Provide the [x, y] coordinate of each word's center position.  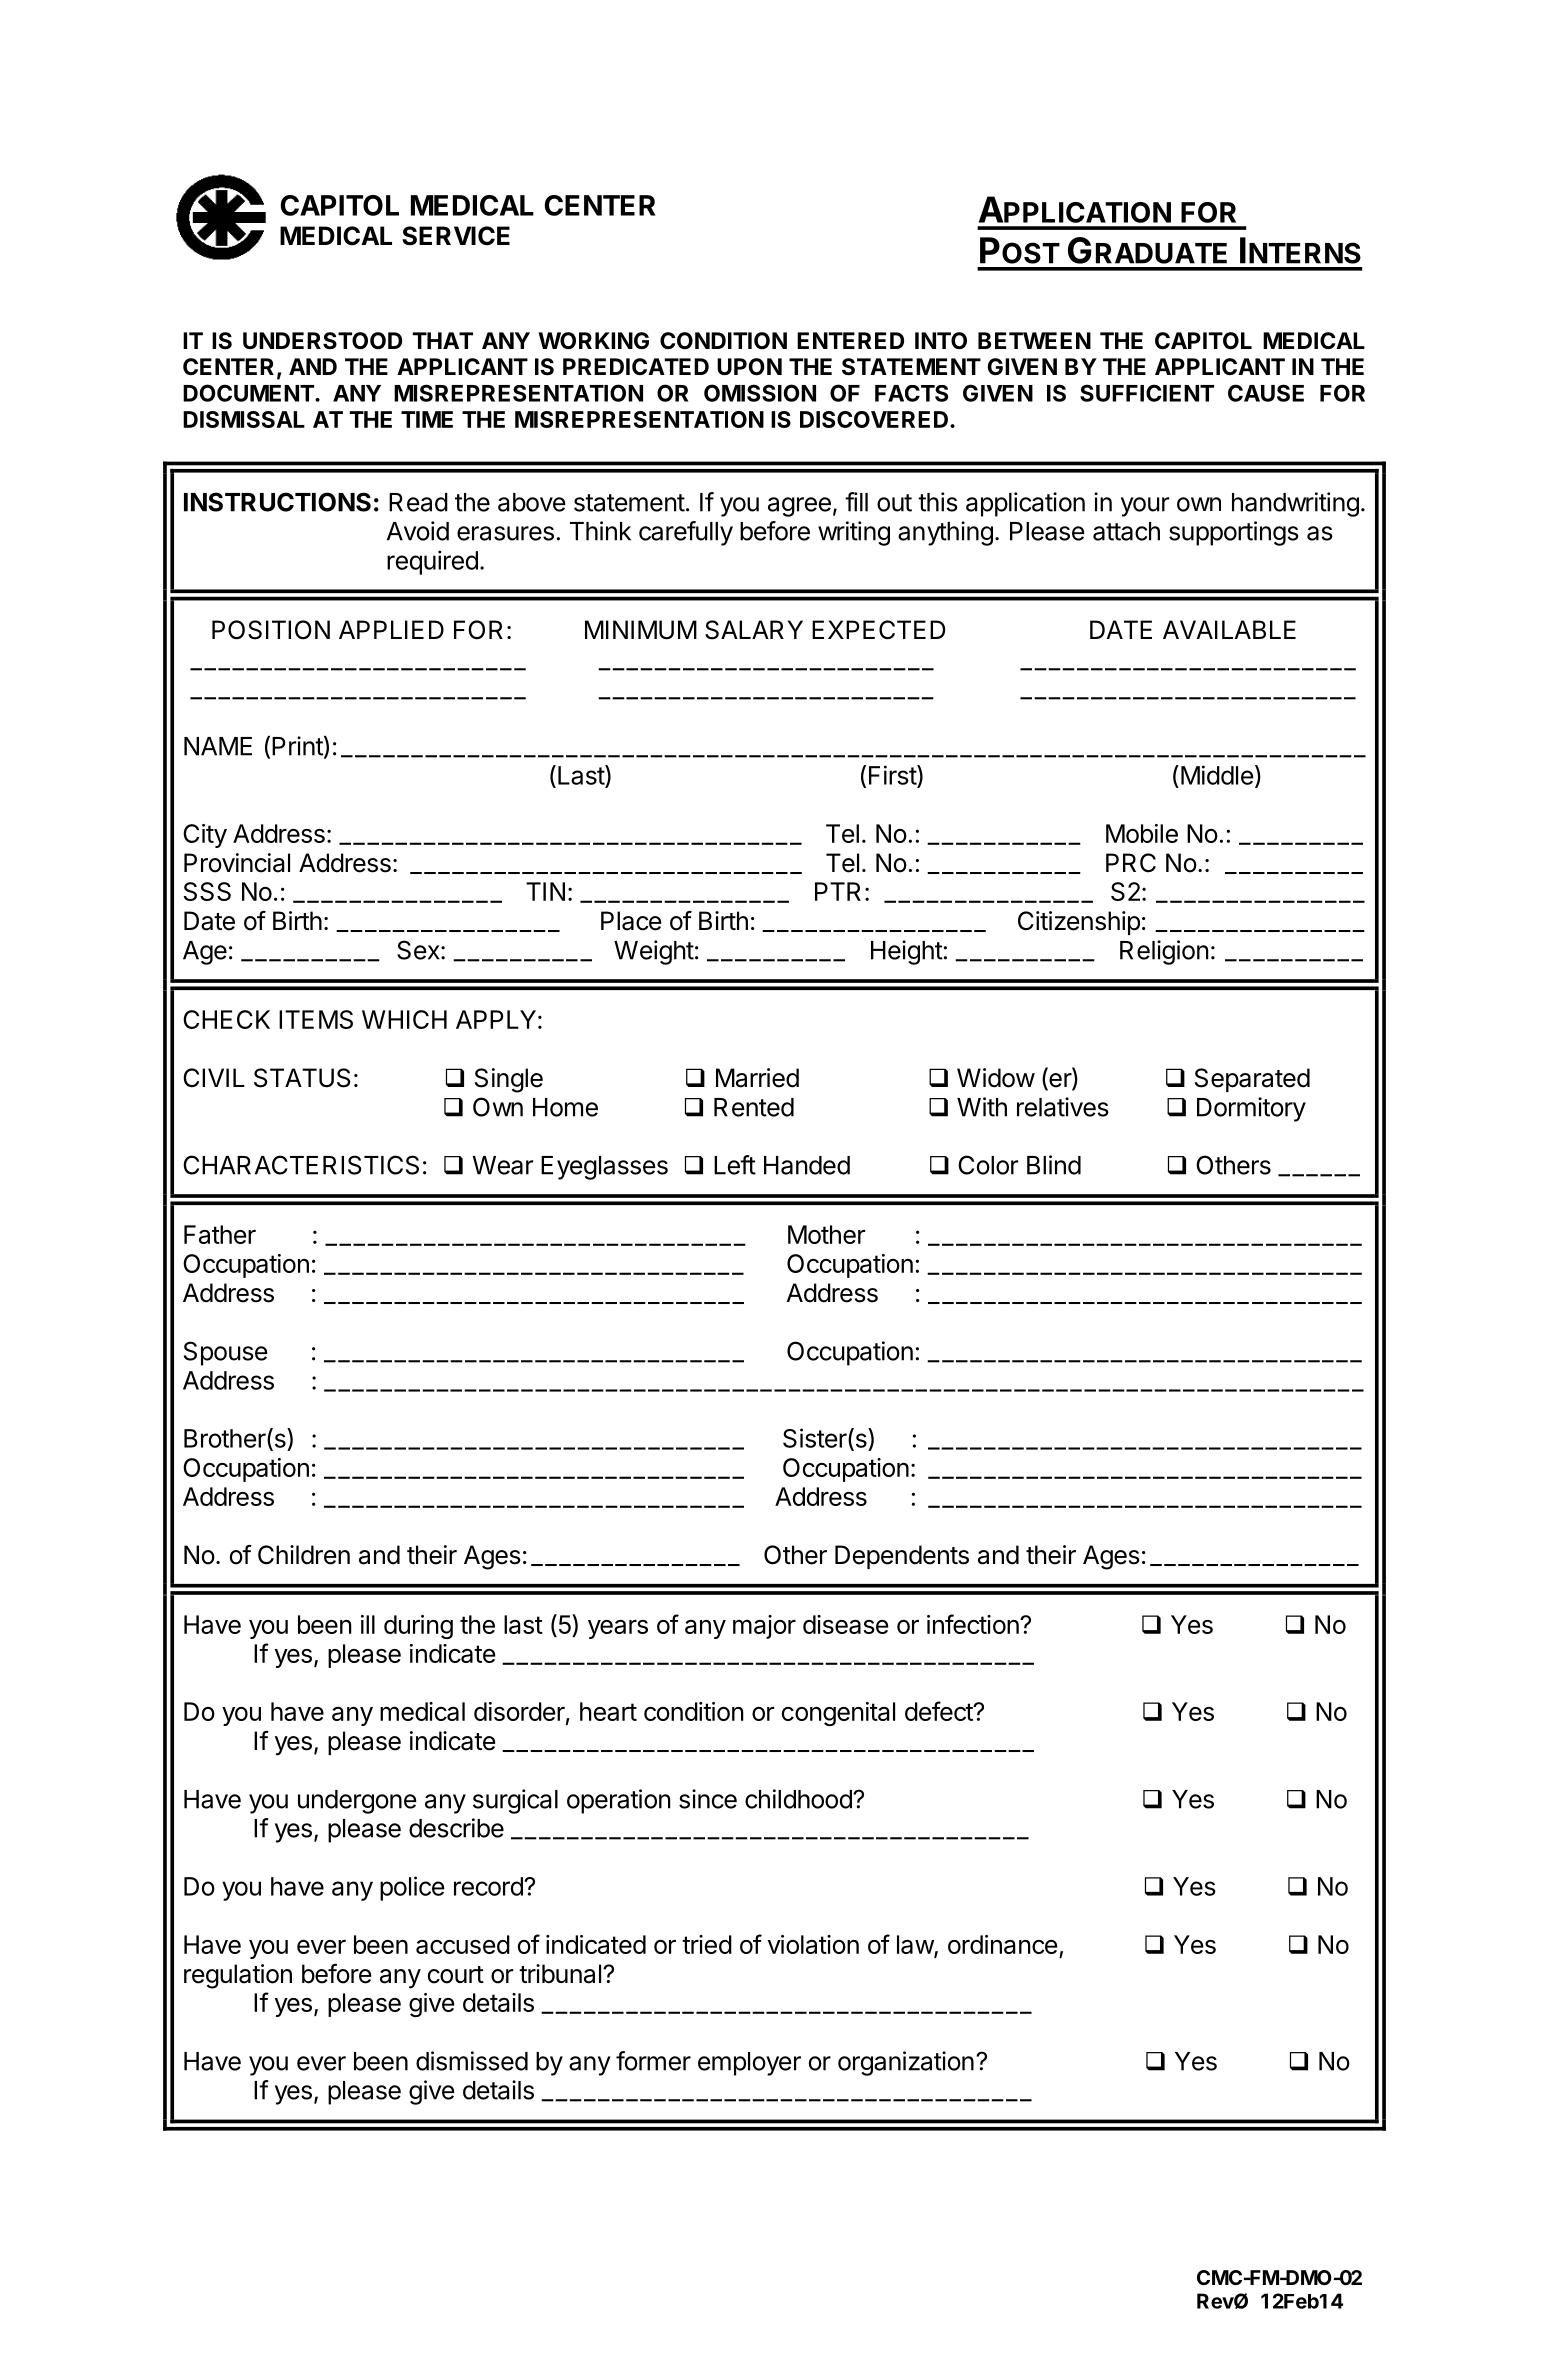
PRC [1131, 863]
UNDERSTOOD [322, 341]
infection [974, 1624]
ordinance [1003, 1944]
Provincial [237, 863]
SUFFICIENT [1147, 393]
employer [749, 2064]
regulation [238, 1976]
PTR [838, 891]
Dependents [902, 1557]
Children [304, 1555]
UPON [749, 367]
